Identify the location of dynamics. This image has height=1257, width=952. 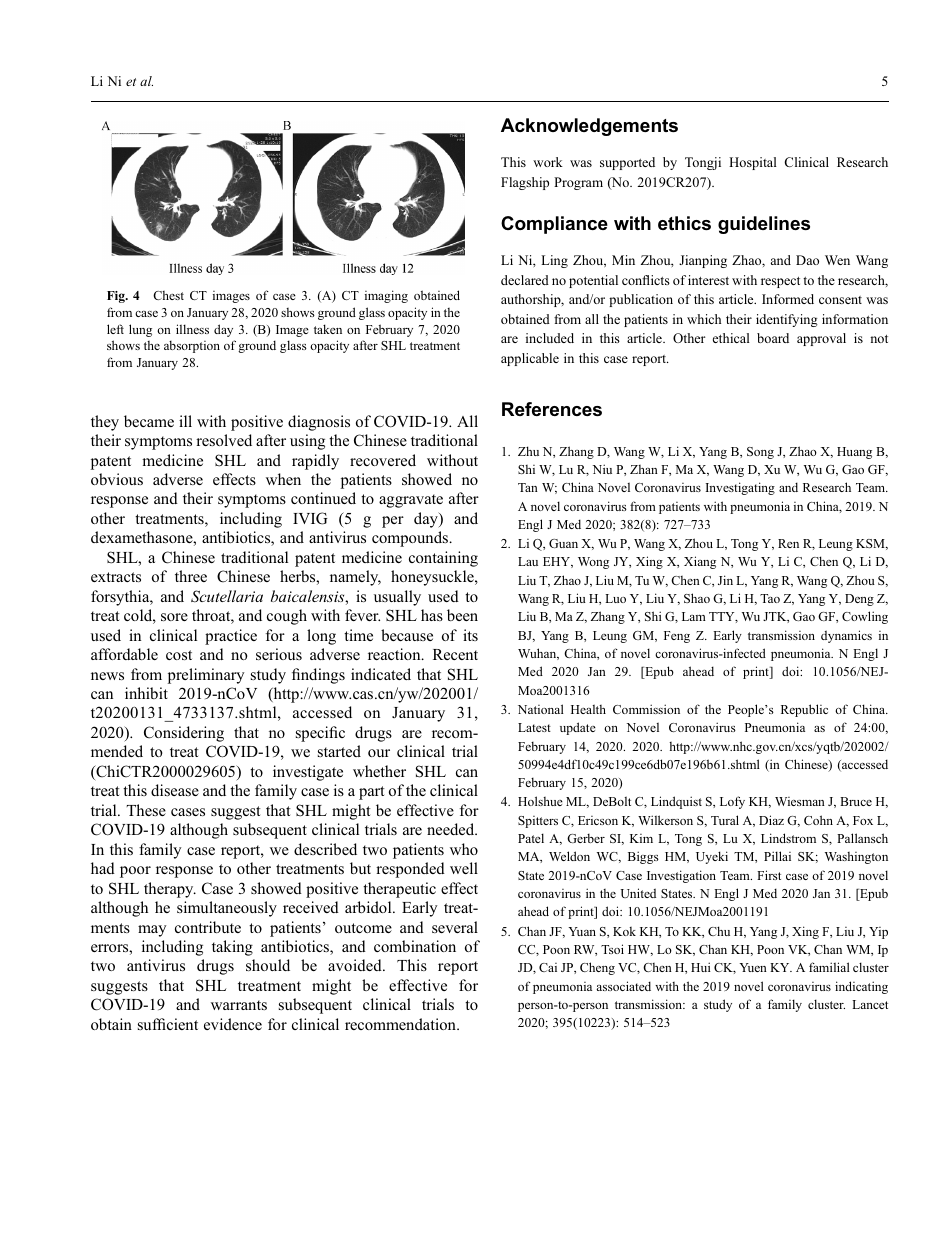
(846, 636).
